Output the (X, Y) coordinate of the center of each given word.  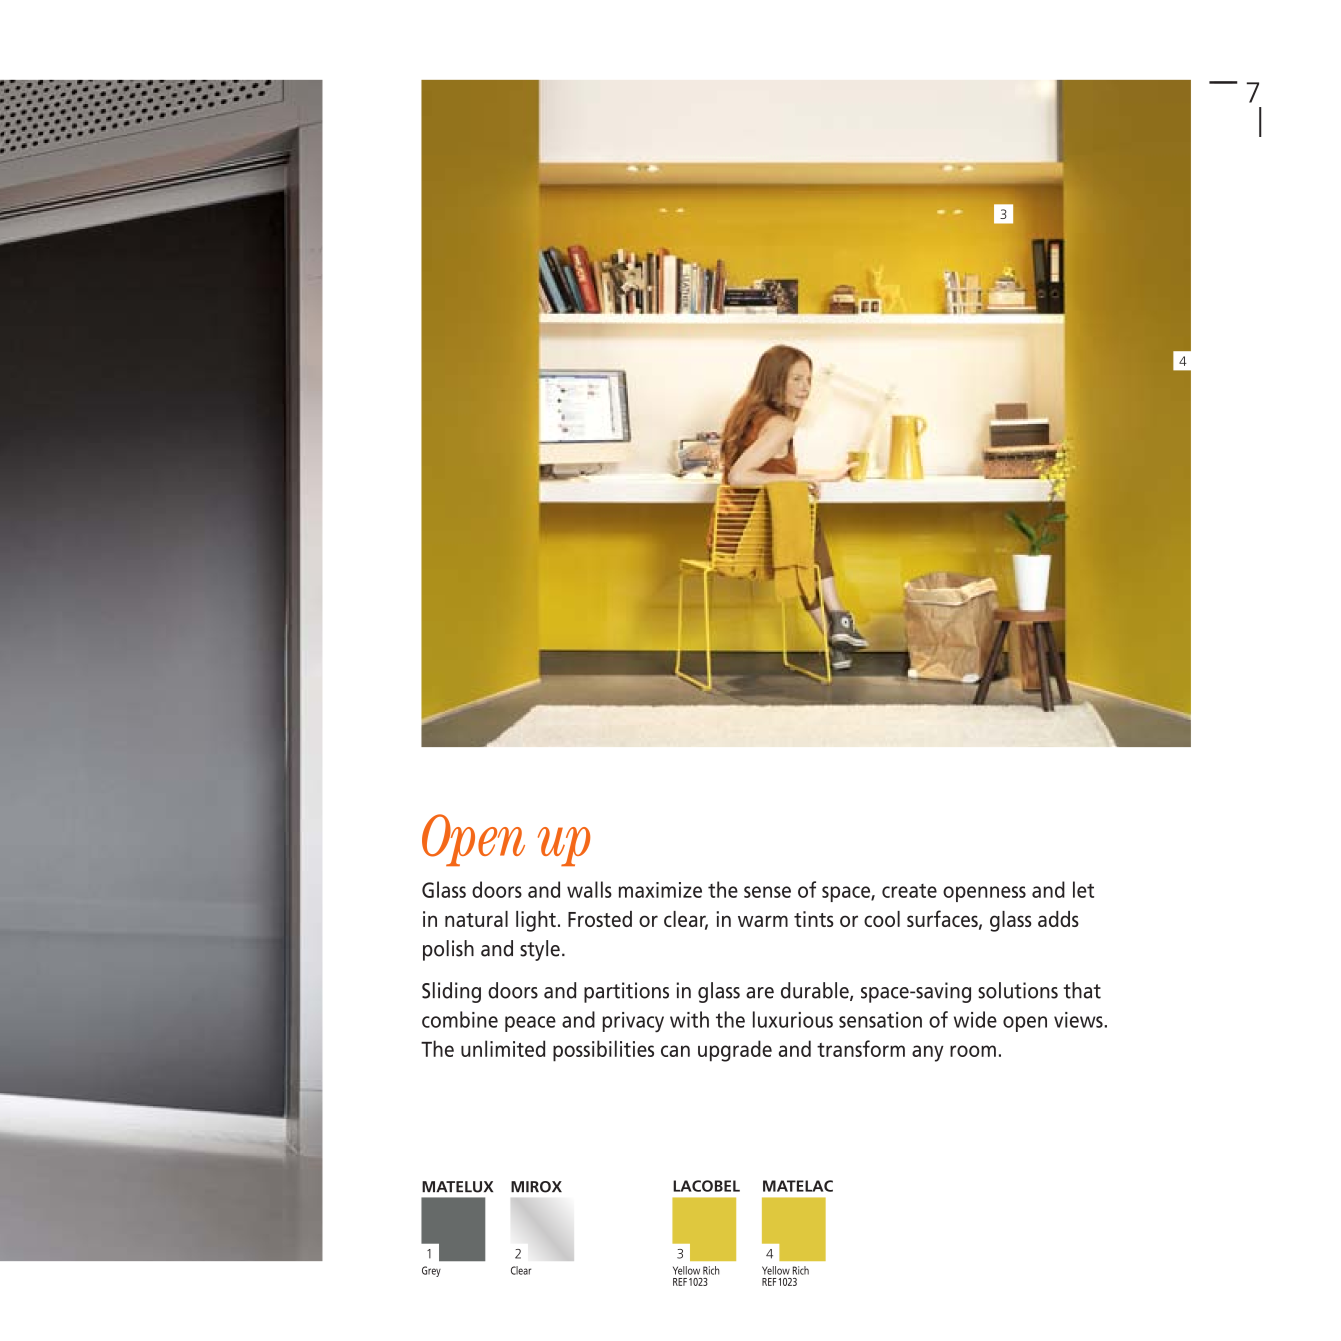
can (675, 1051)
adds (1058, 919)
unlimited (503, 1048)
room (973, 1051)
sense (767, 892)
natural (476, 919)
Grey (431, 1271)
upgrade (735, 1051)
